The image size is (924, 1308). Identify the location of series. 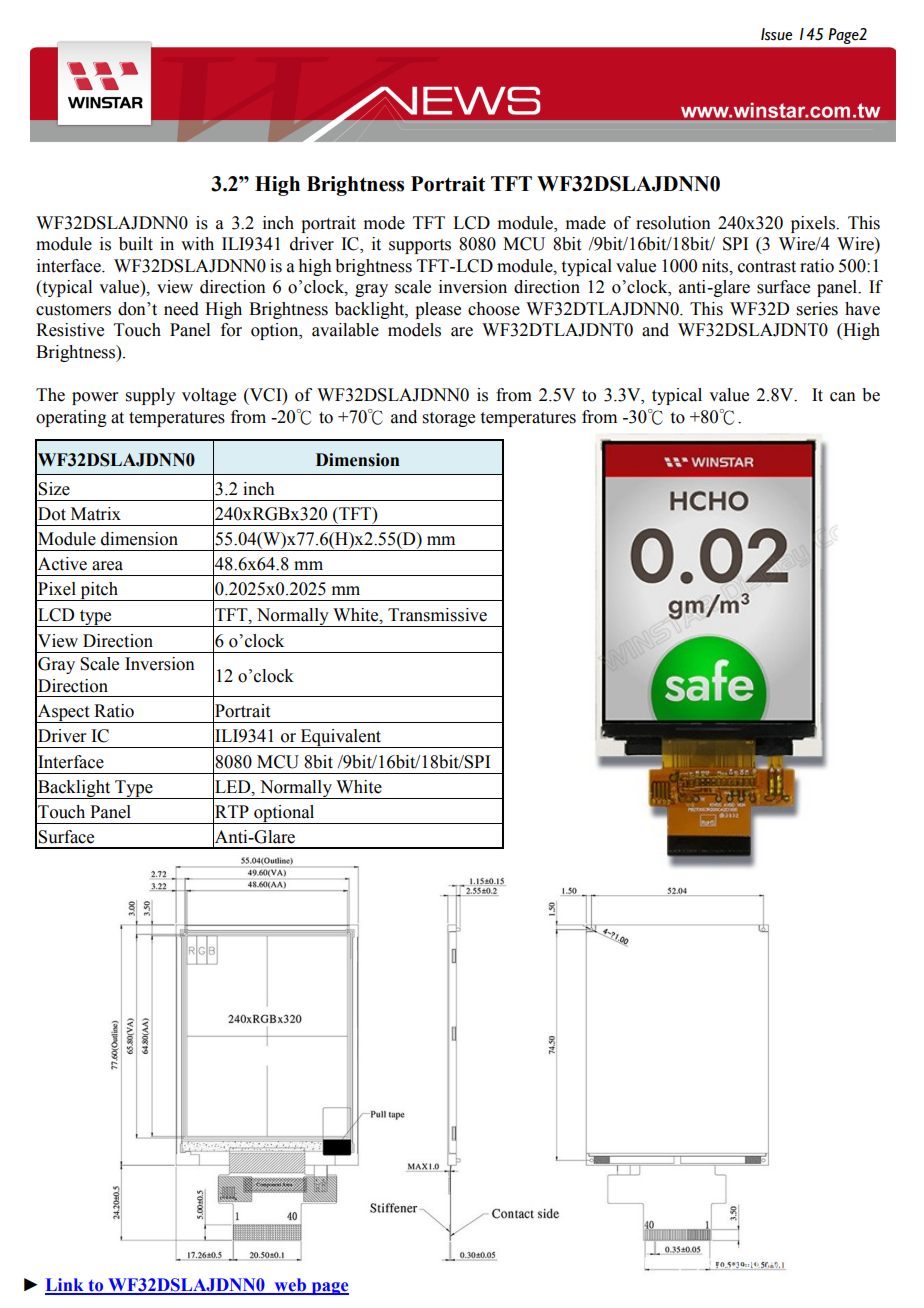
(817, 309).
